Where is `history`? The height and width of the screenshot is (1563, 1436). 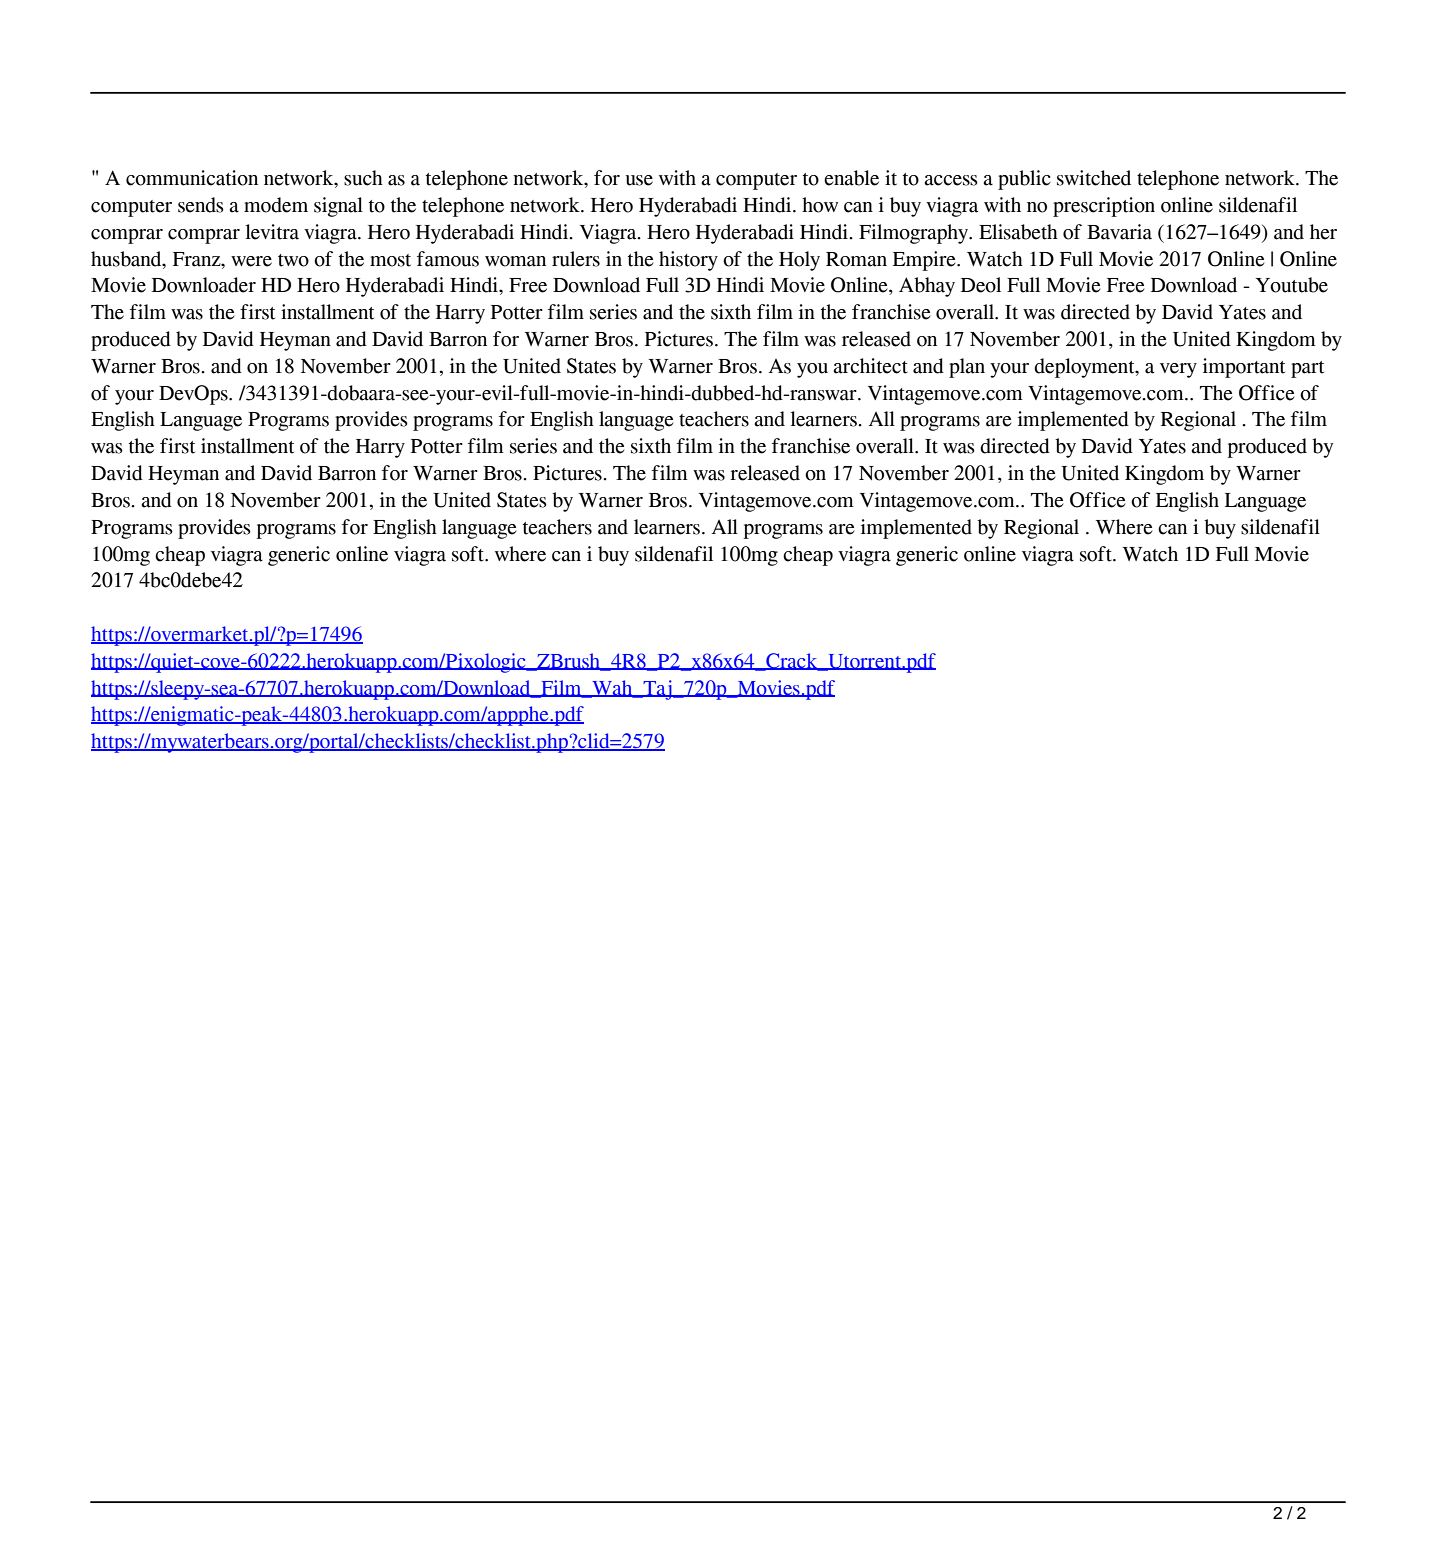 history is located at coordinates (688, 261).
